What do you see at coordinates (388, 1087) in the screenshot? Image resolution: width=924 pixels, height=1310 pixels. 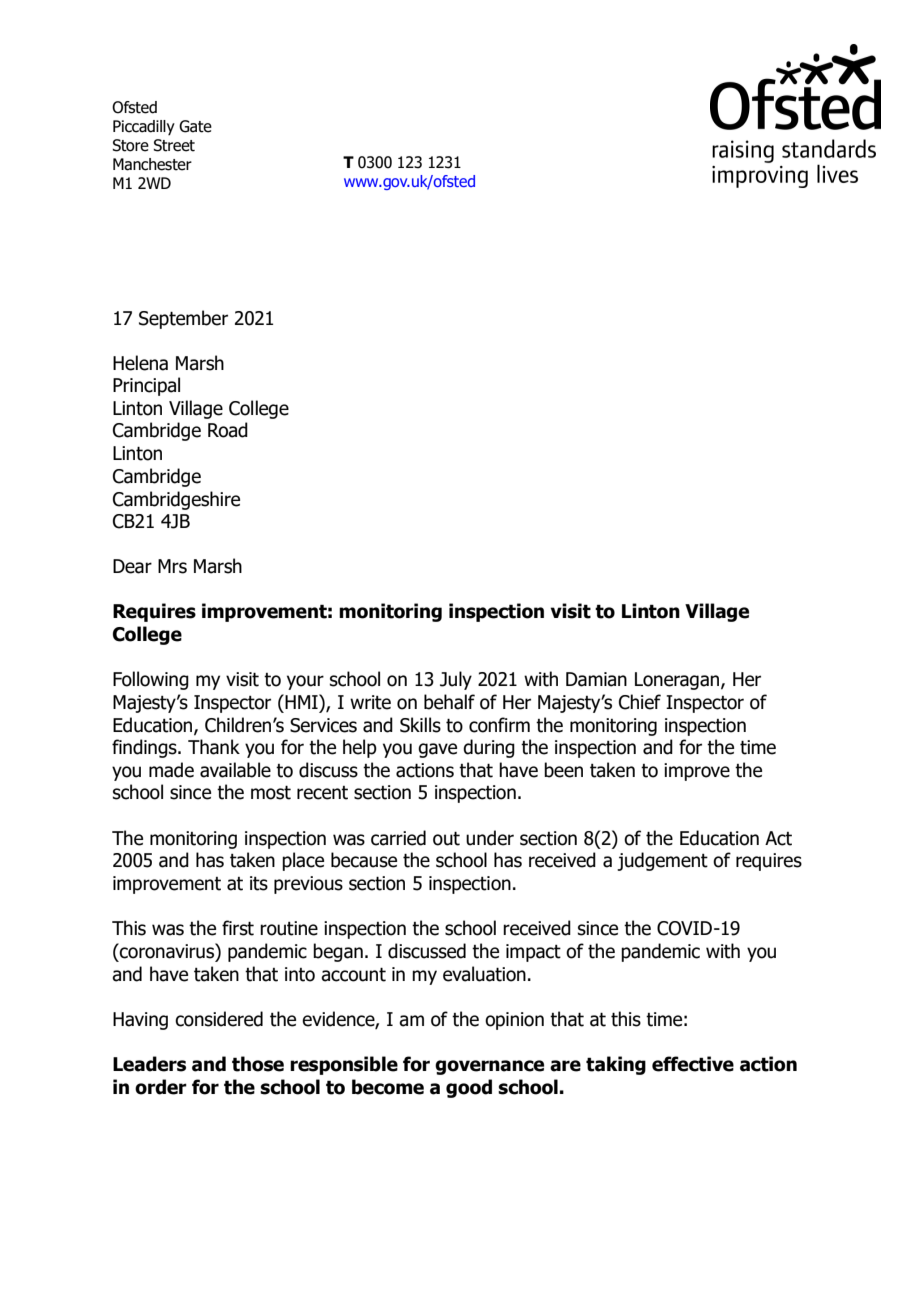 I see `become` at bounding box center [388, 1087].
